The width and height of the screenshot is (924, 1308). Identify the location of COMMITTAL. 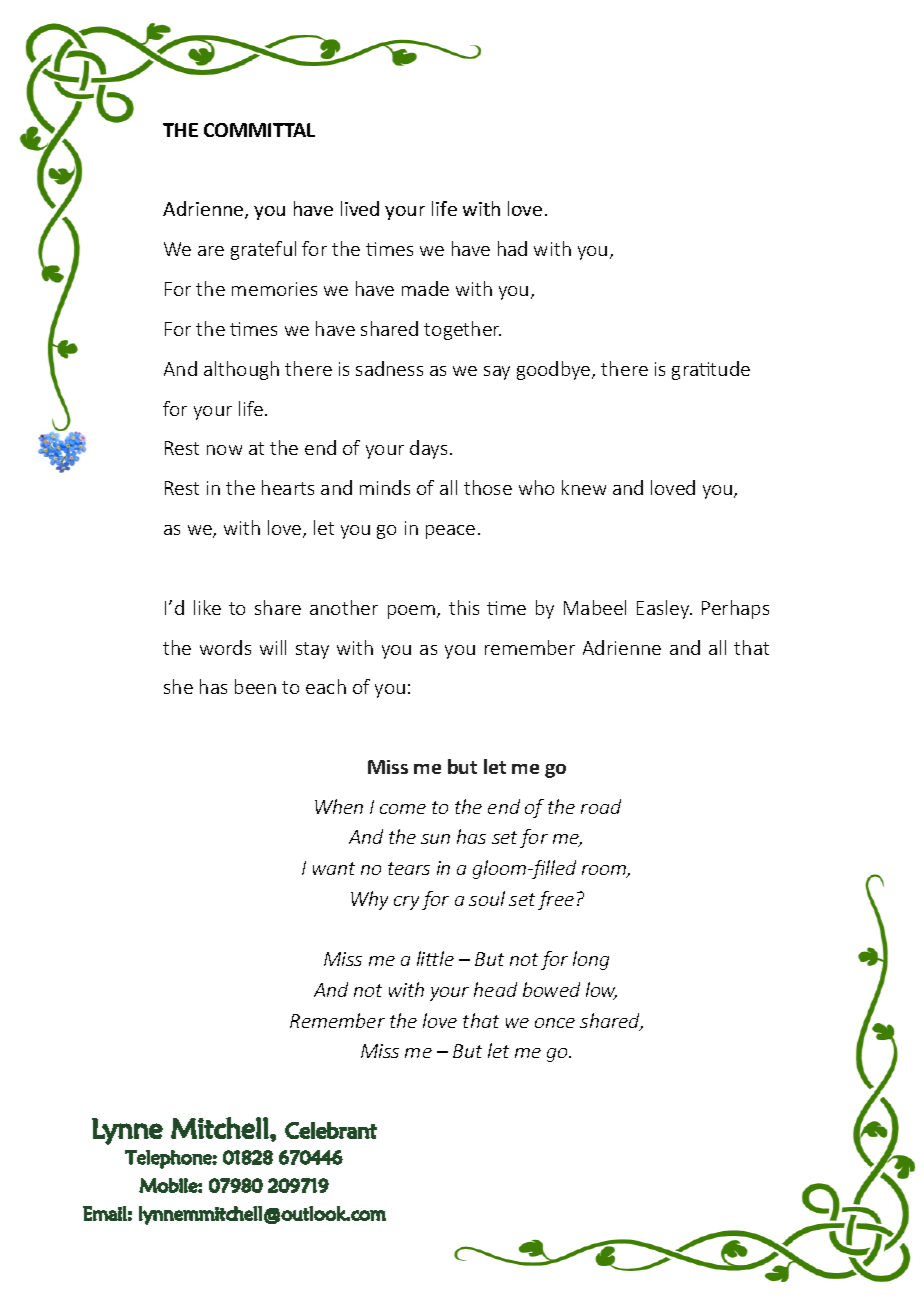
(259, 130).
